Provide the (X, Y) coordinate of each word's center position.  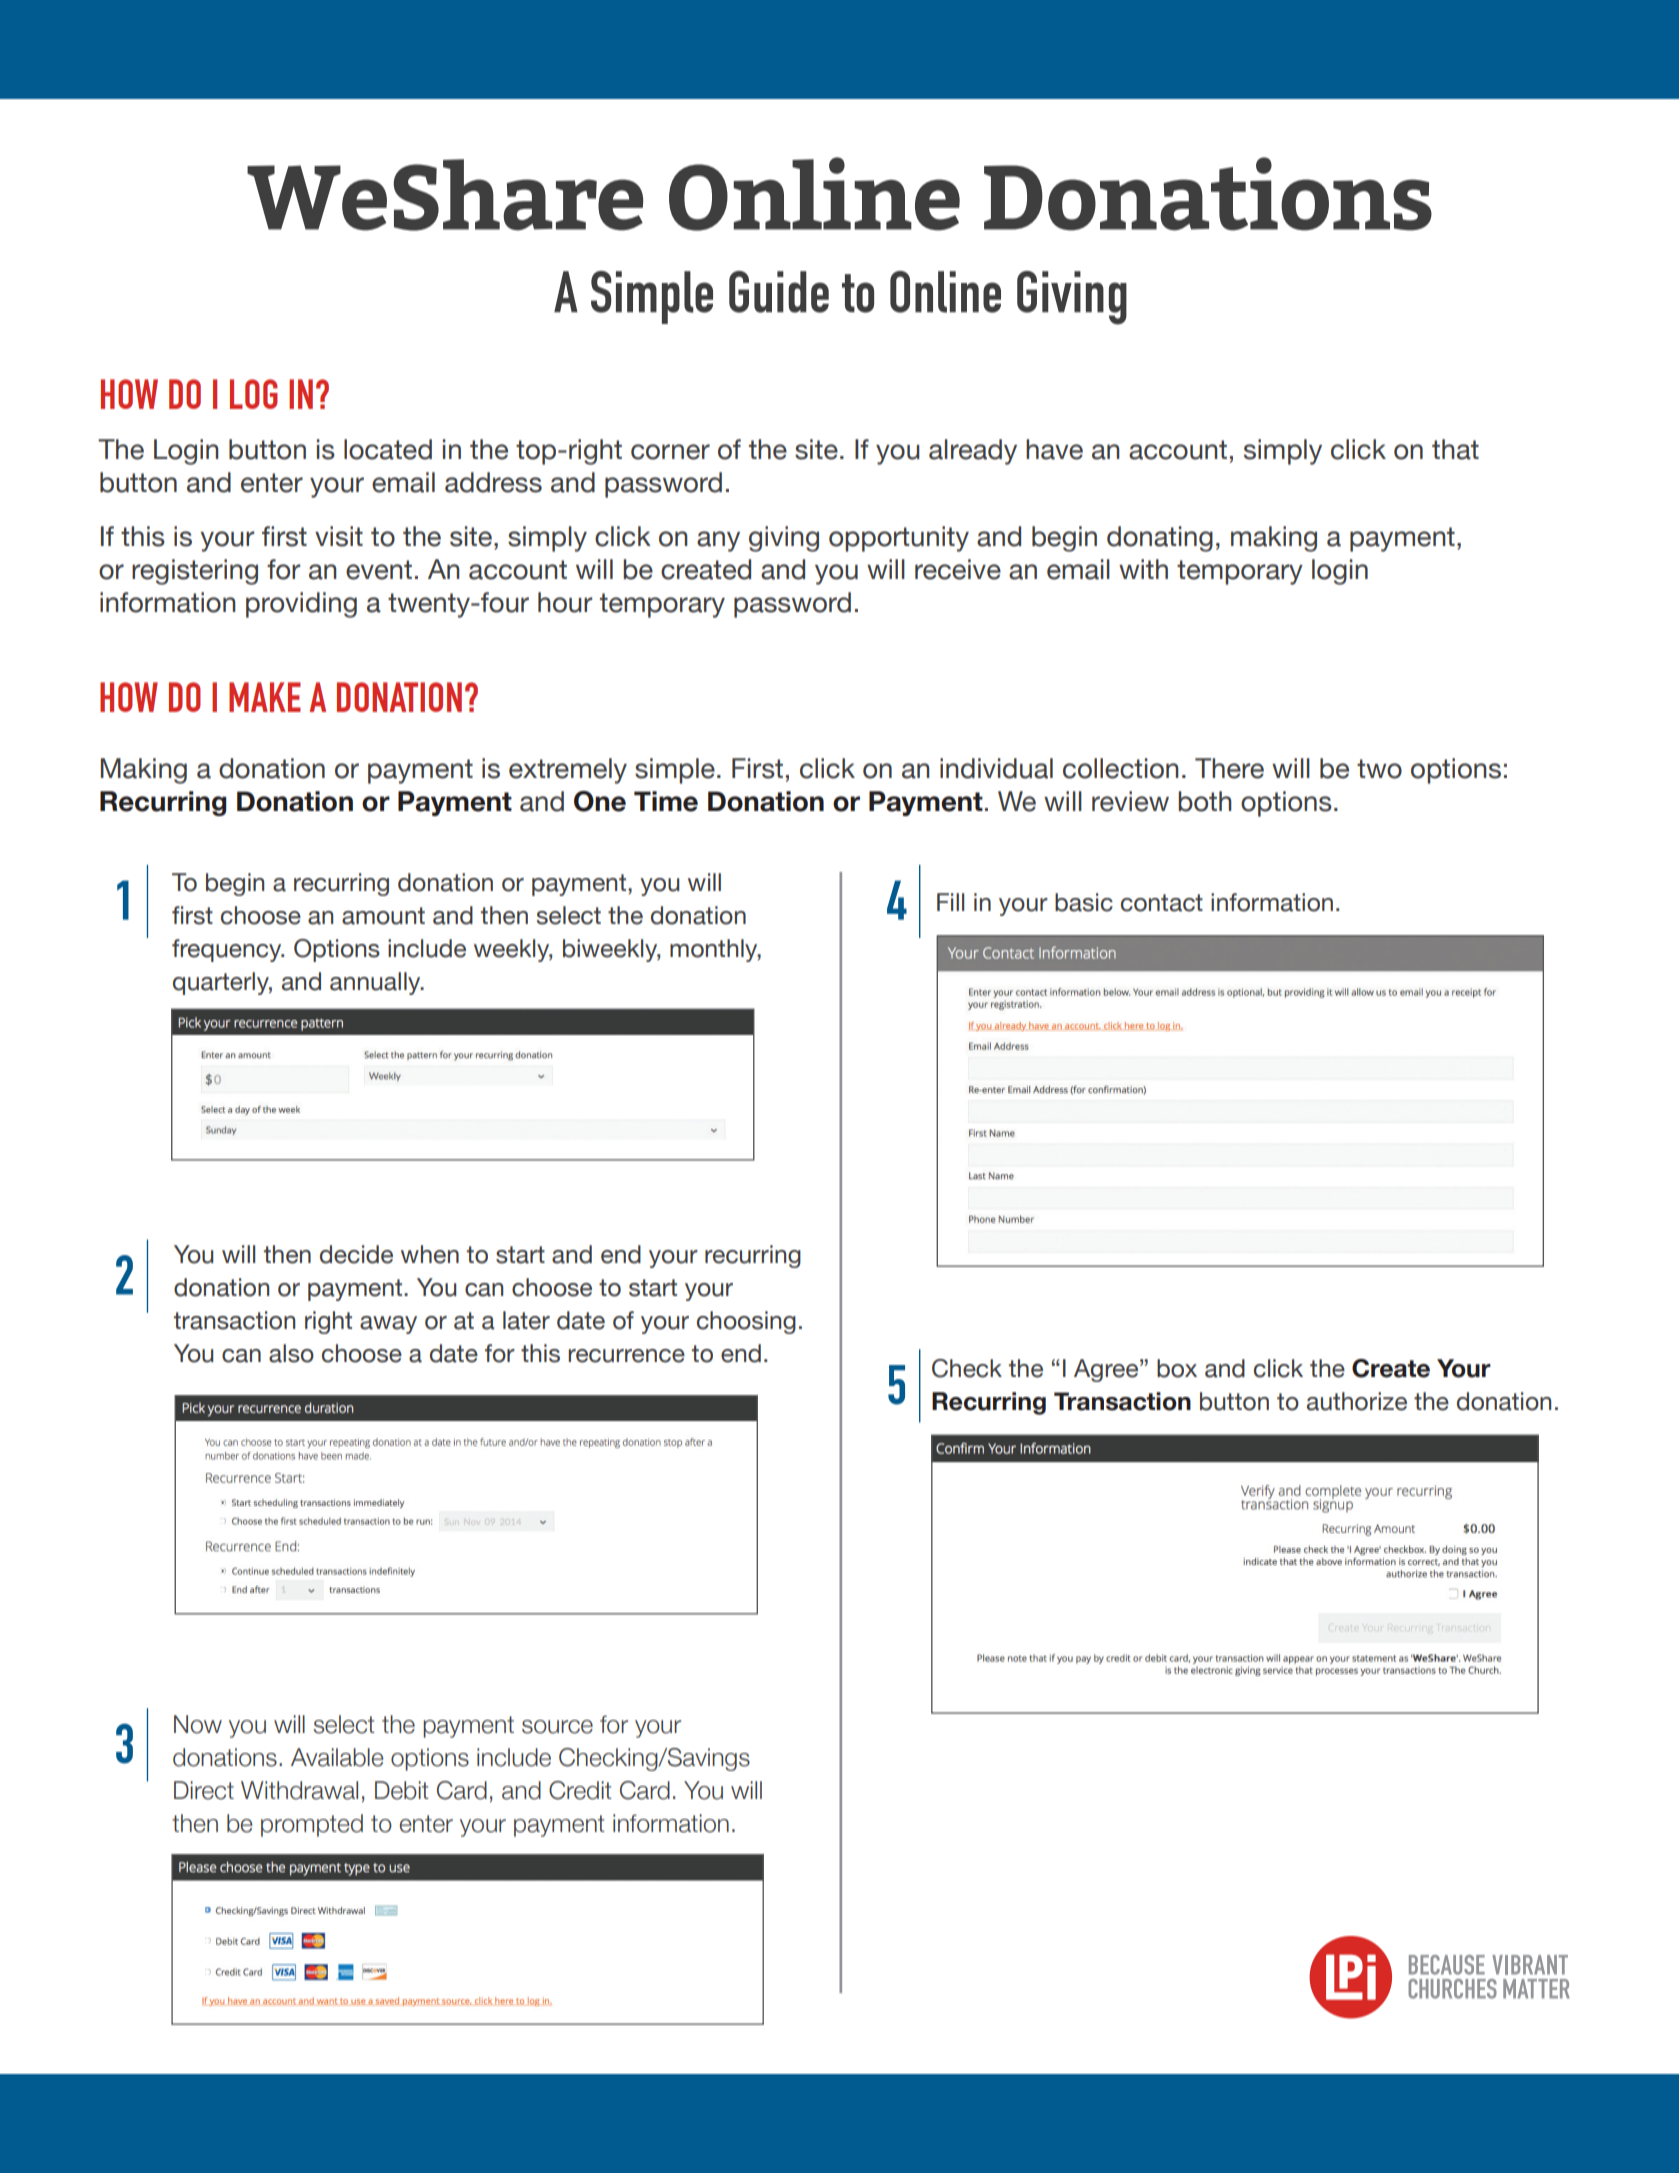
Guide (779, 292)
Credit (580, 1790)
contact (1162, 903)
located (388, 449)
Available (337, 1757)
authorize (1357, 1401)
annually (376, 983)
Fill (950, 902)
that (1455, 449)
